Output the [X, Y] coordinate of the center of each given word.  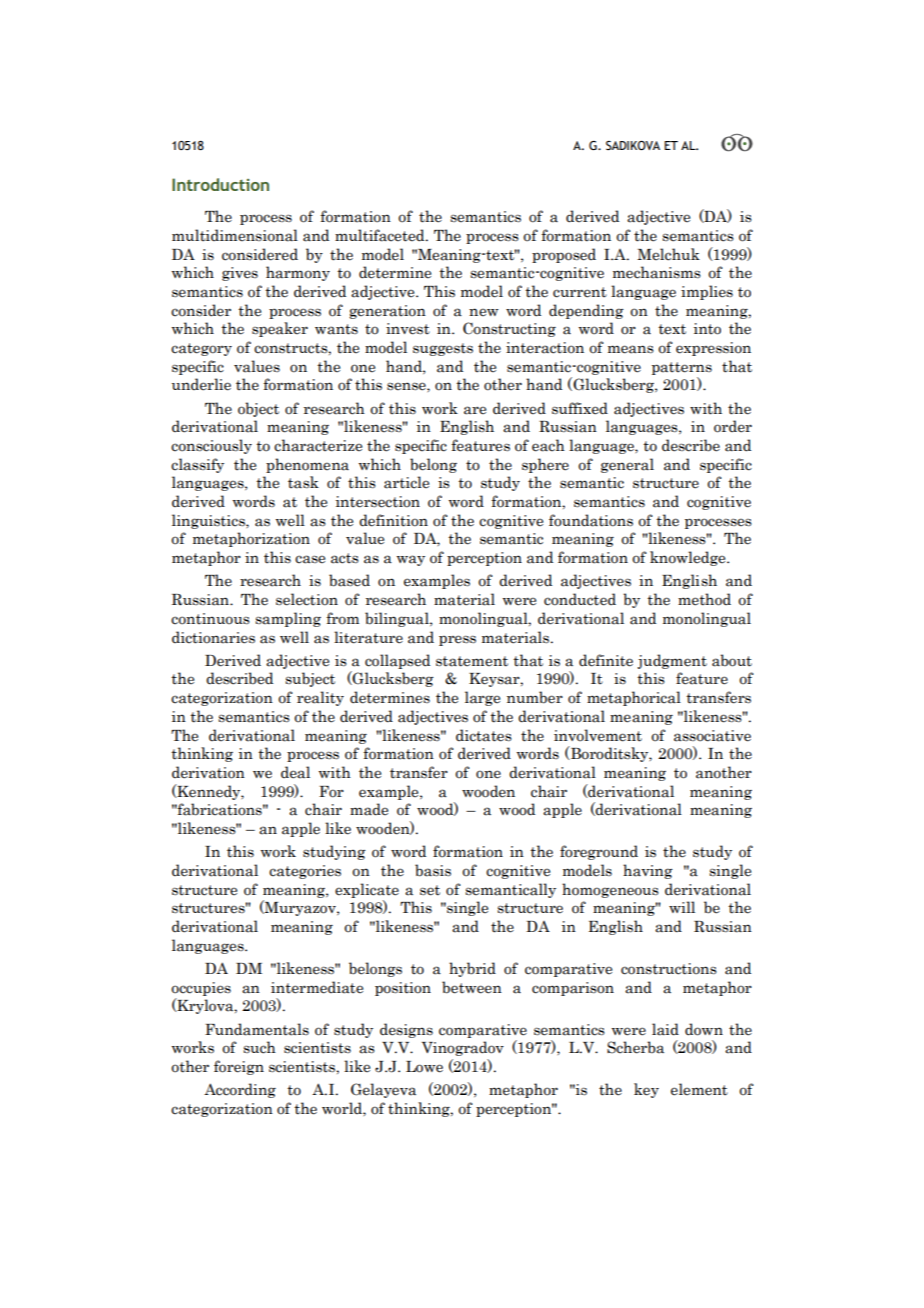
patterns [682, 368]
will [682, 907]
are [475, 410]
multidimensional [235, 235]
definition [393, 520]
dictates [484, 735]
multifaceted [381, 235]
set [430, 890]
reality [320, 698]
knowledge [689, 558]
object [258, 409]
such [259, 1047]
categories [305, 872]
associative [712, 736]
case [310, 559]
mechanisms [657, 272]
